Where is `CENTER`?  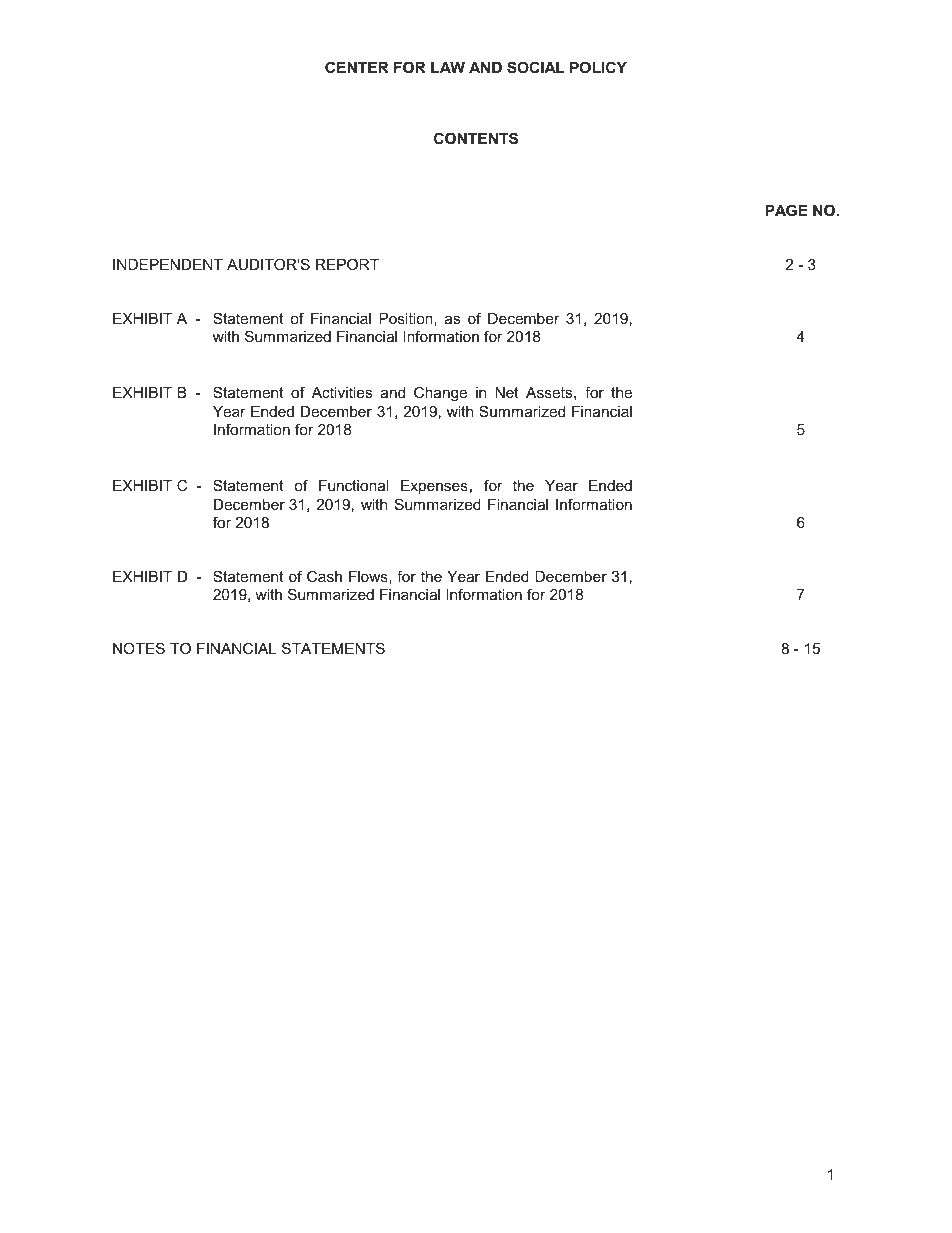
CENTER is located at coordinates (357, 67).
